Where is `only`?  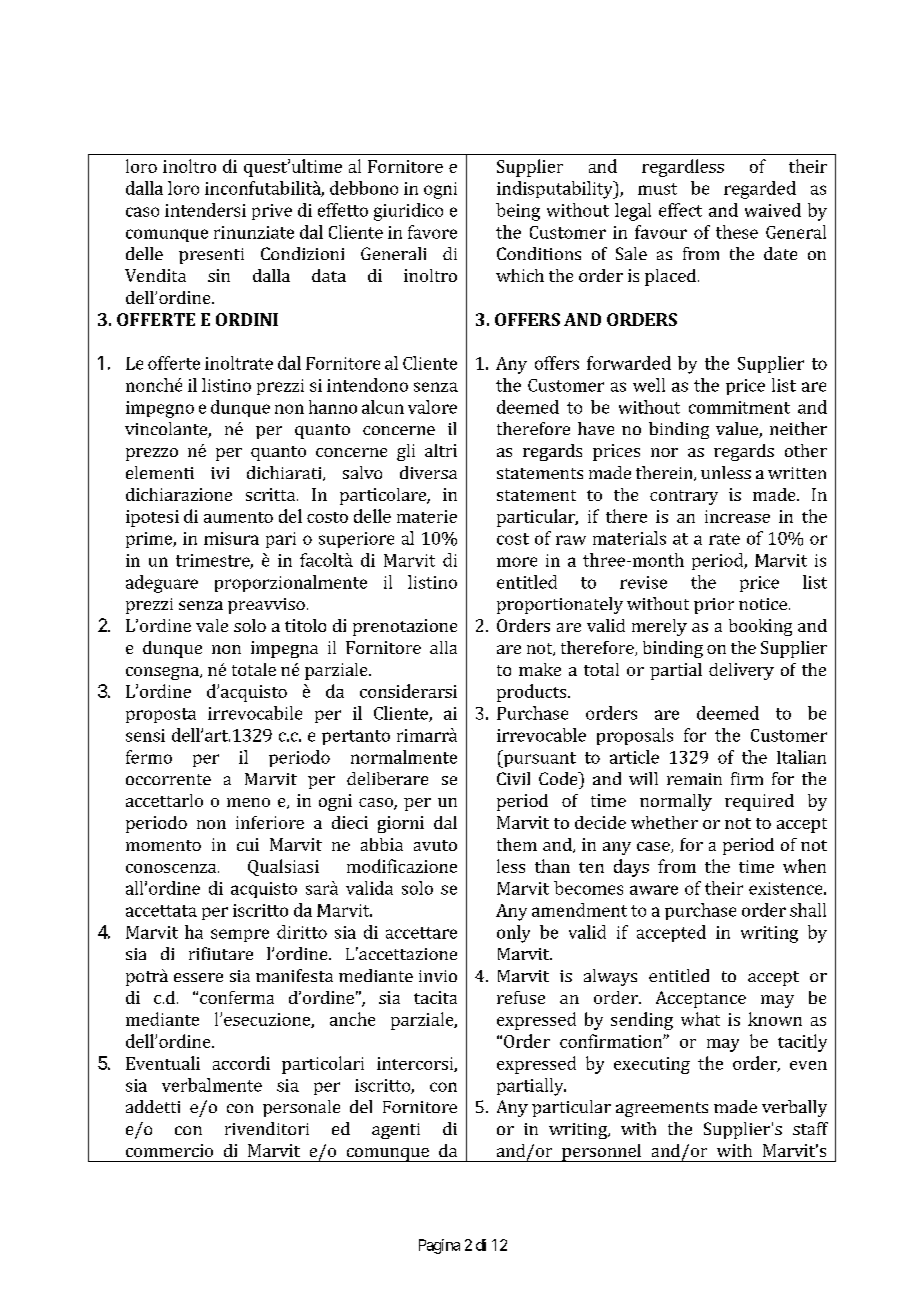 only is located at coordinates (513, 934).
